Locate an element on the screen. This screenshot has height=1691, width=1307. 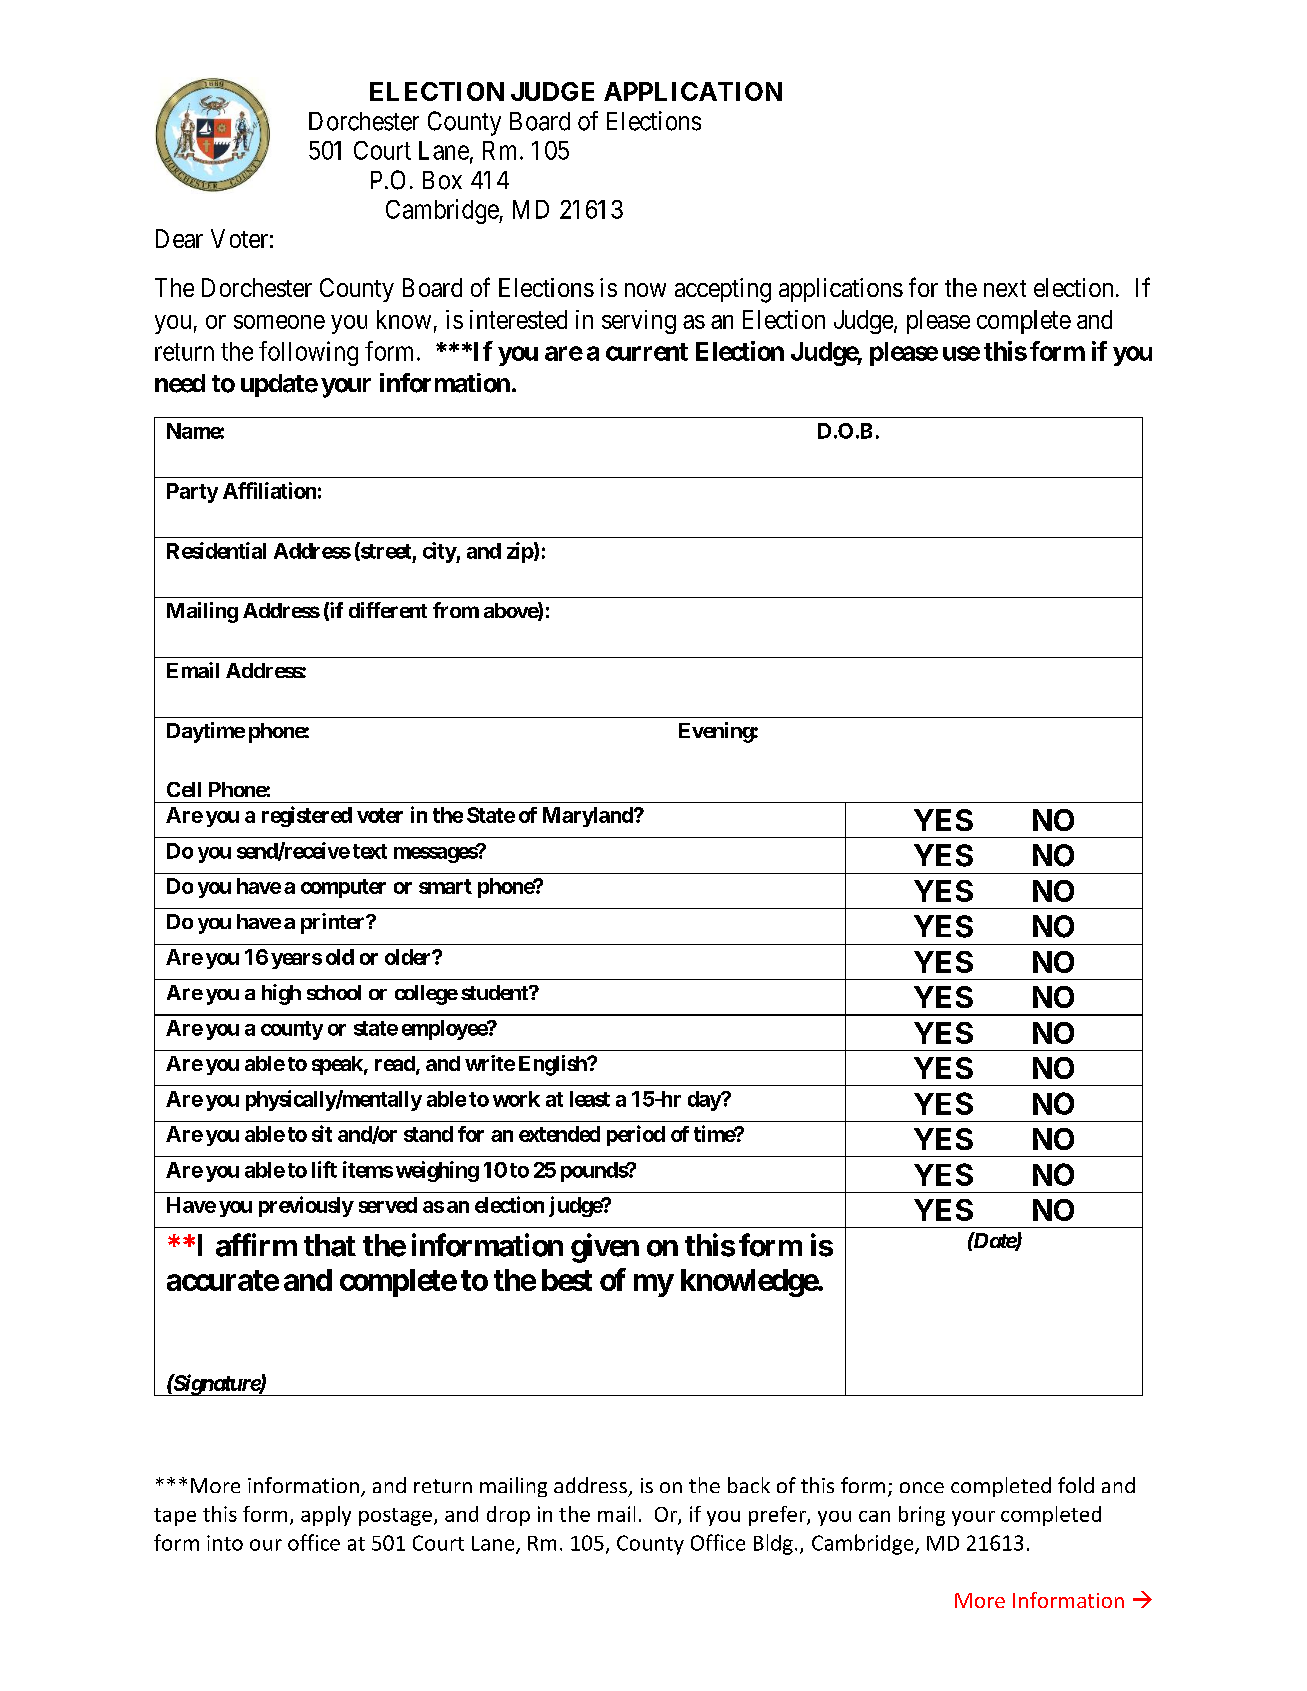
accepting is located at coordinates (723, 290).
